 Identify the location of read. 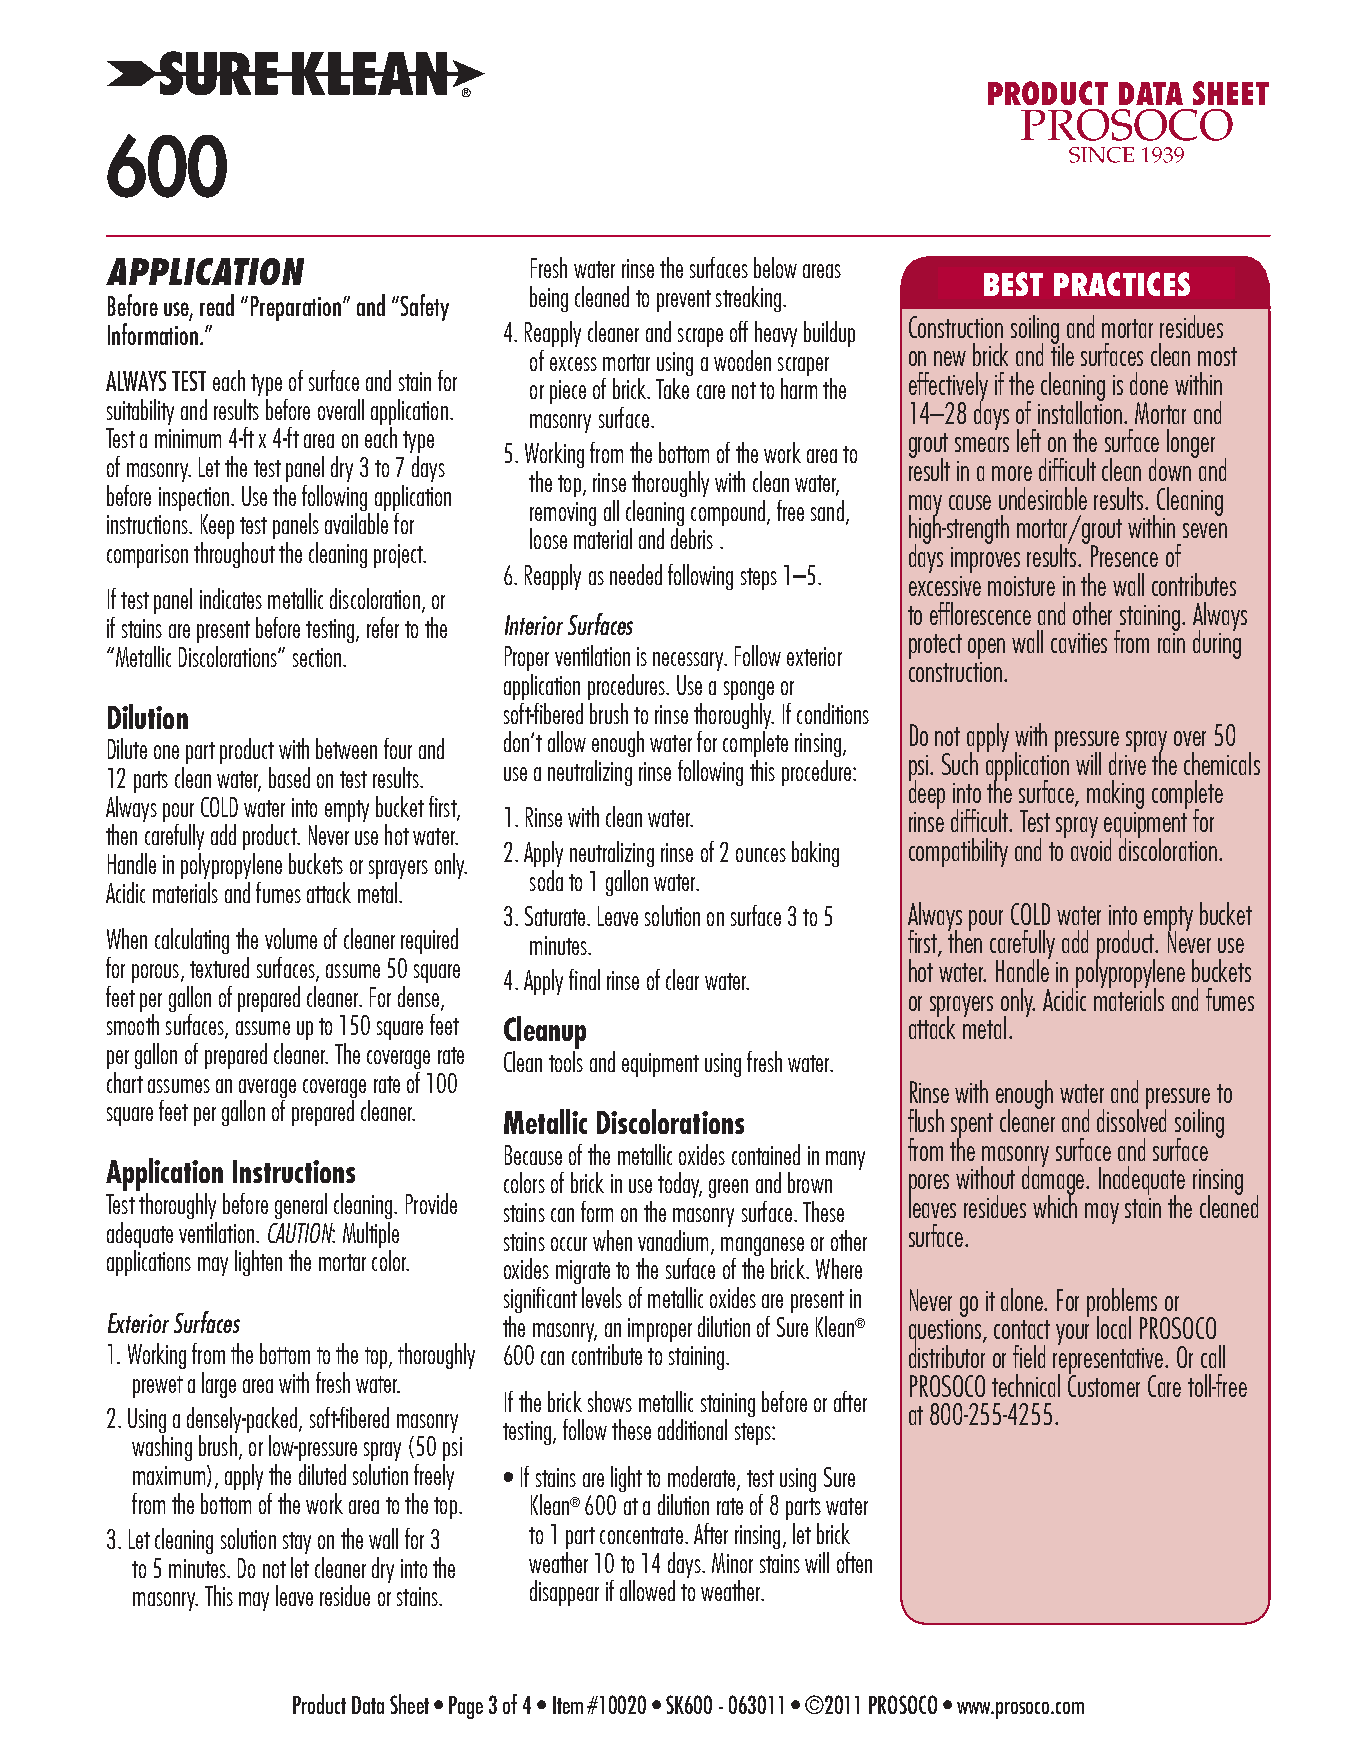
(217, 305).
